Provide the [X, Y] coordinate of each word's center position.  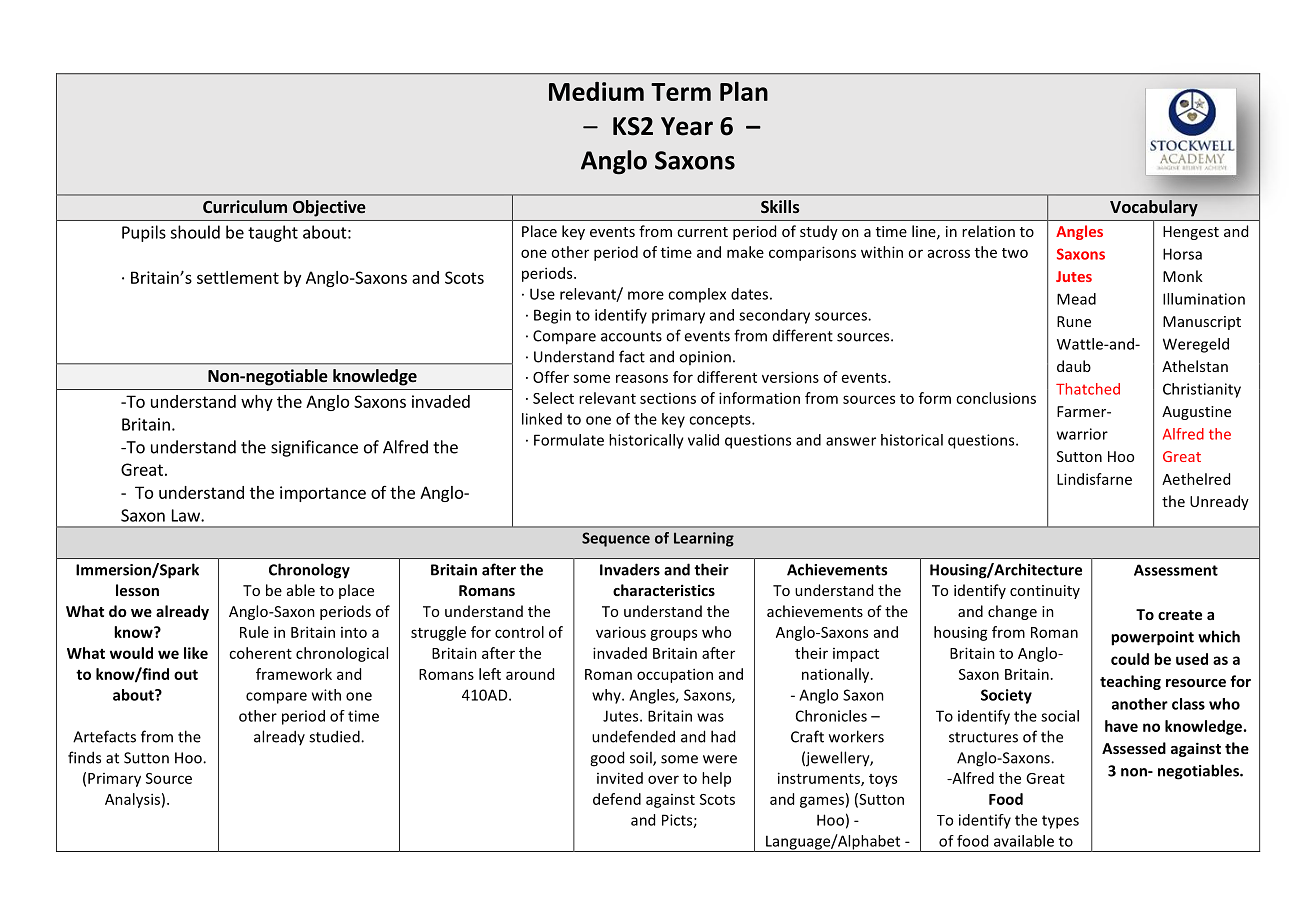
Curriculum [245, 206]
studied [335, 736]
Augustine [1196, 413]
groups [673, 635]
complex [697, 295]
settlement [238, 277]
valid [703, 440]
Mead [1076, 299]
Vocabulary [1154, 208]
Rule [254, 632]
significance [314, 448]
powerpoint [1152, 638]
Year [687, 126]
